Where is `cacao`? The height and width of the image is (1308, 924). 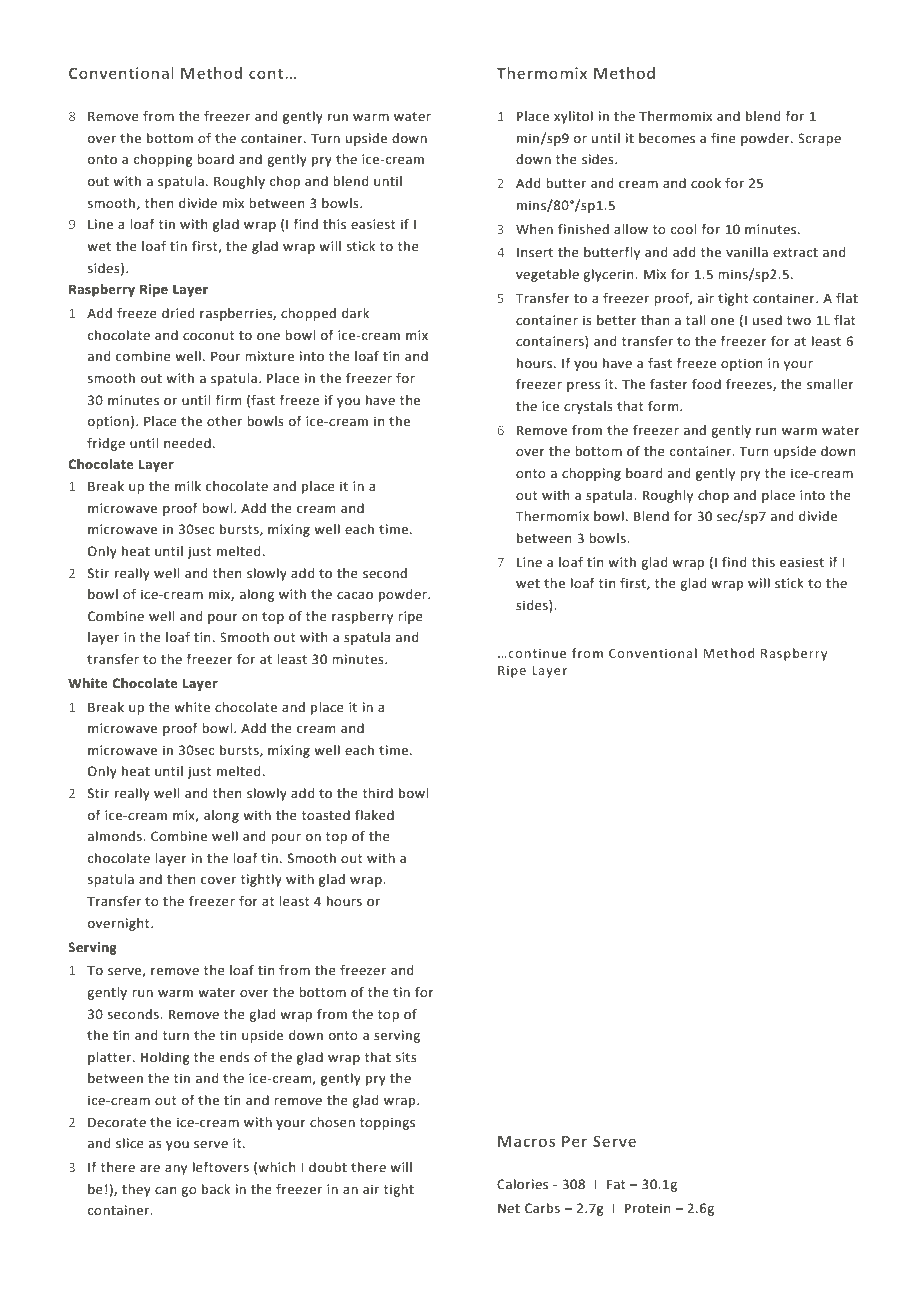
cacao is located at coordinates (355, 596).
